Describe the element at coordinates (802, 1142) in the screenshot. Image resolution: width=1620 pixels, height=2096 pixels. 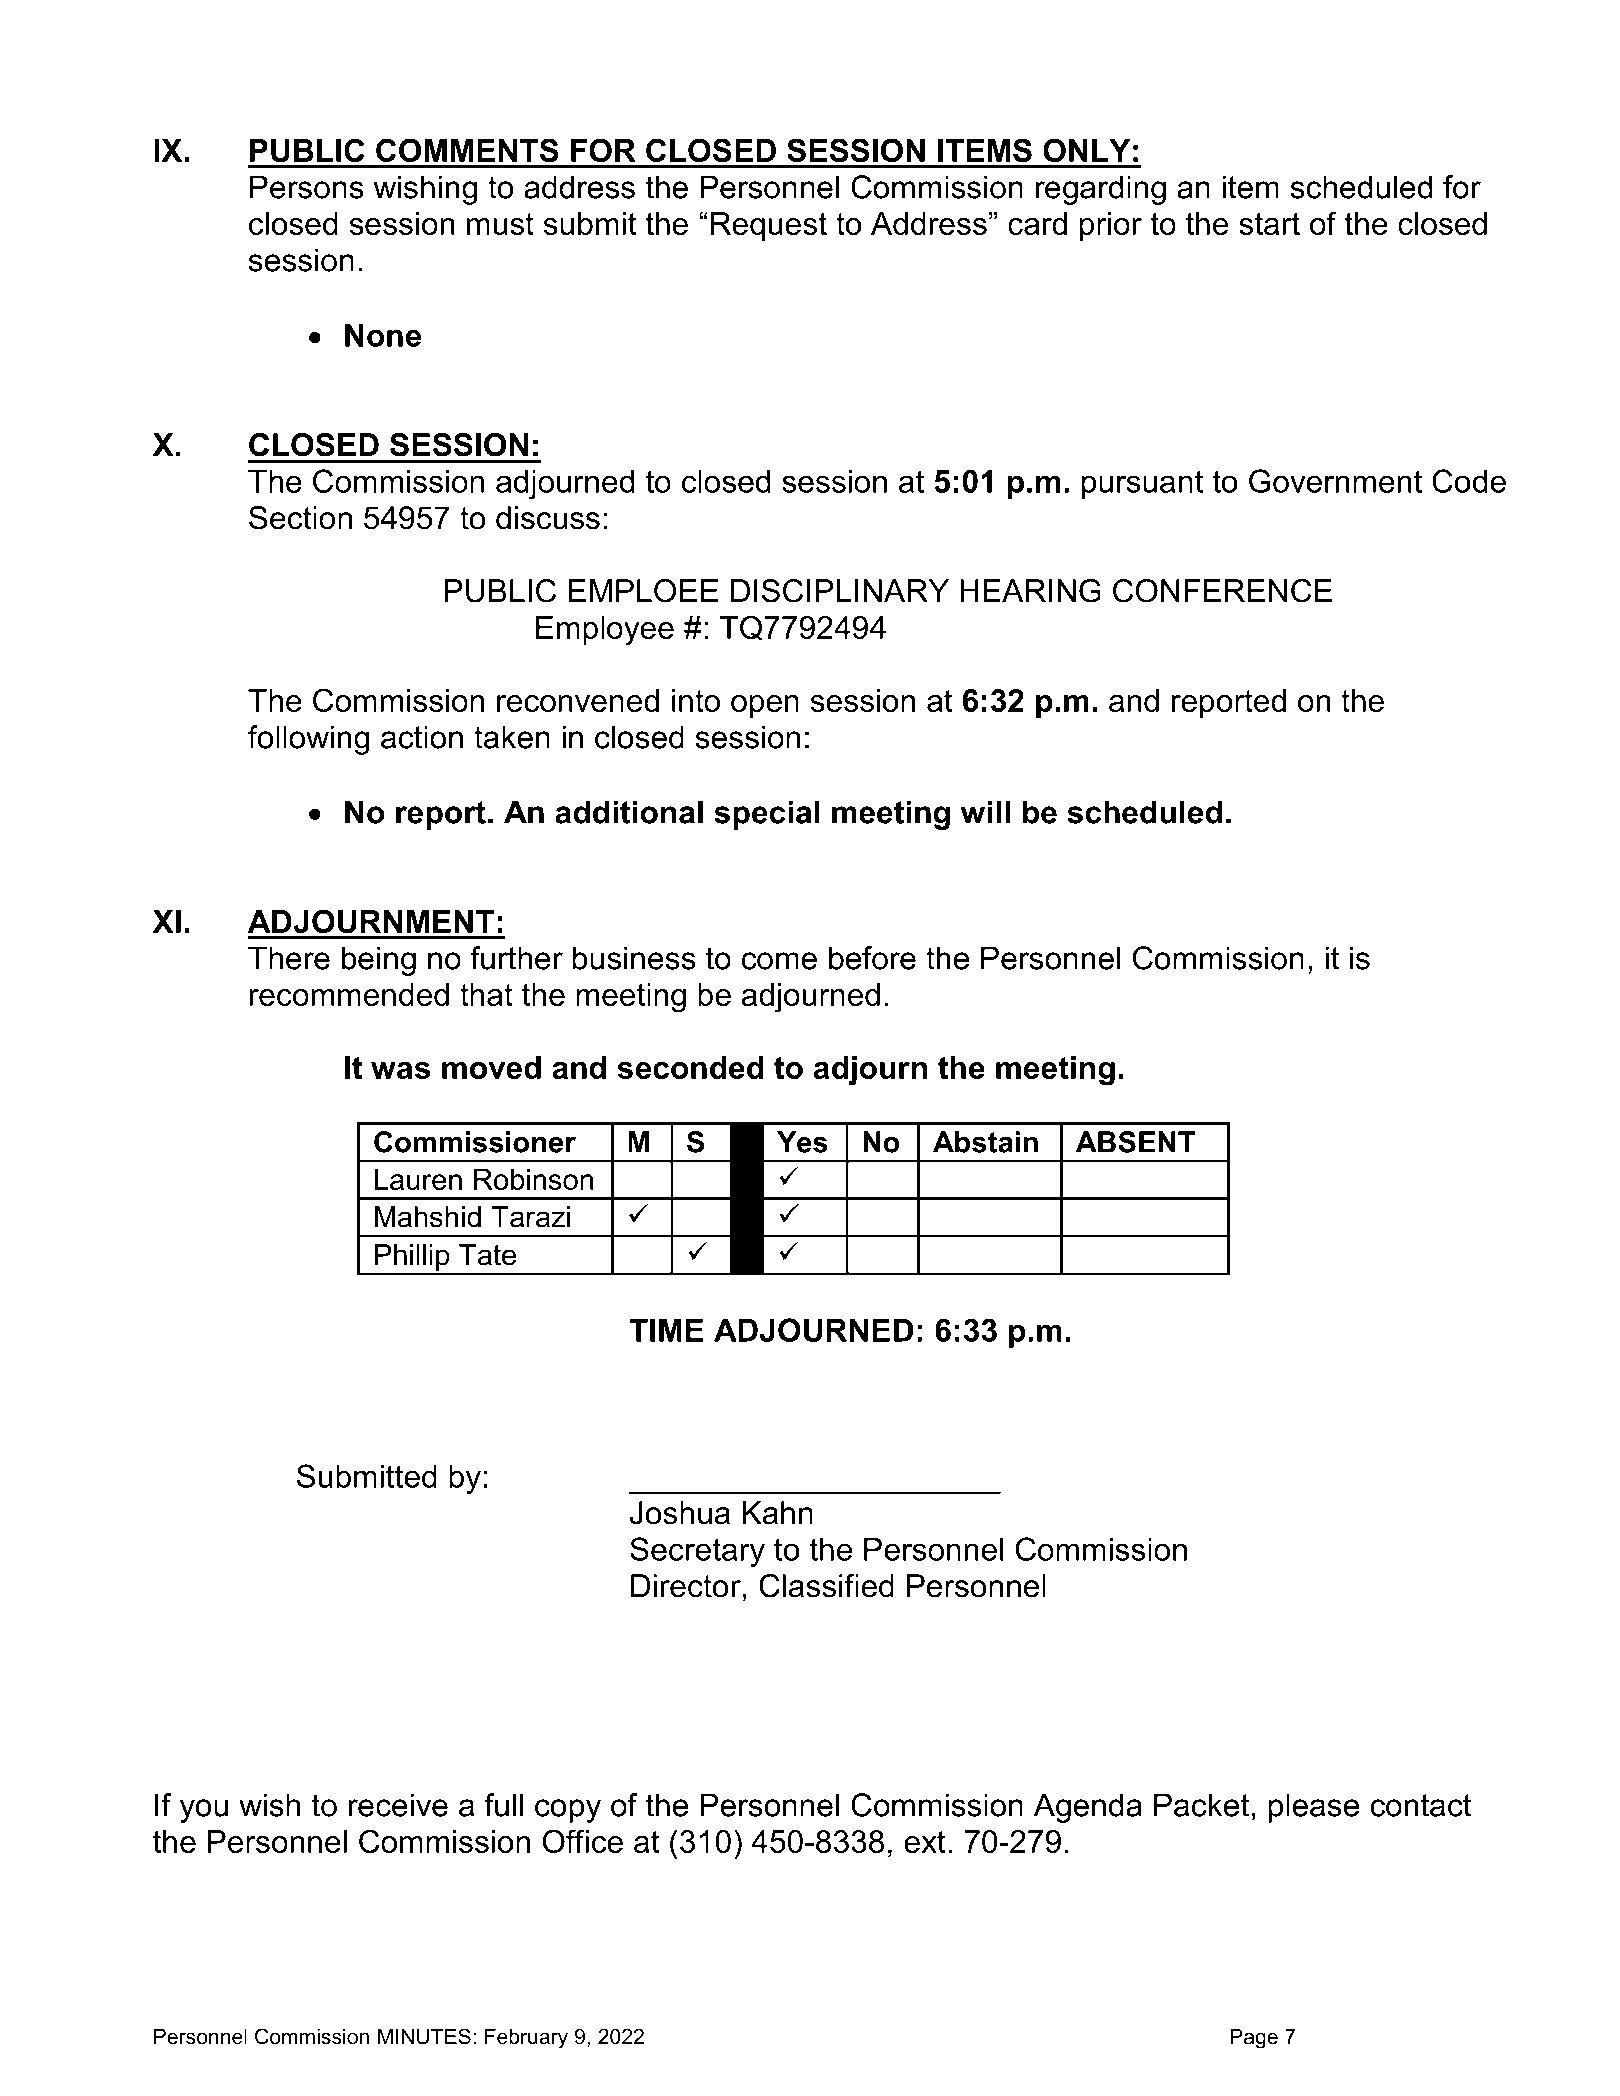
I see `Yes` at that location.
